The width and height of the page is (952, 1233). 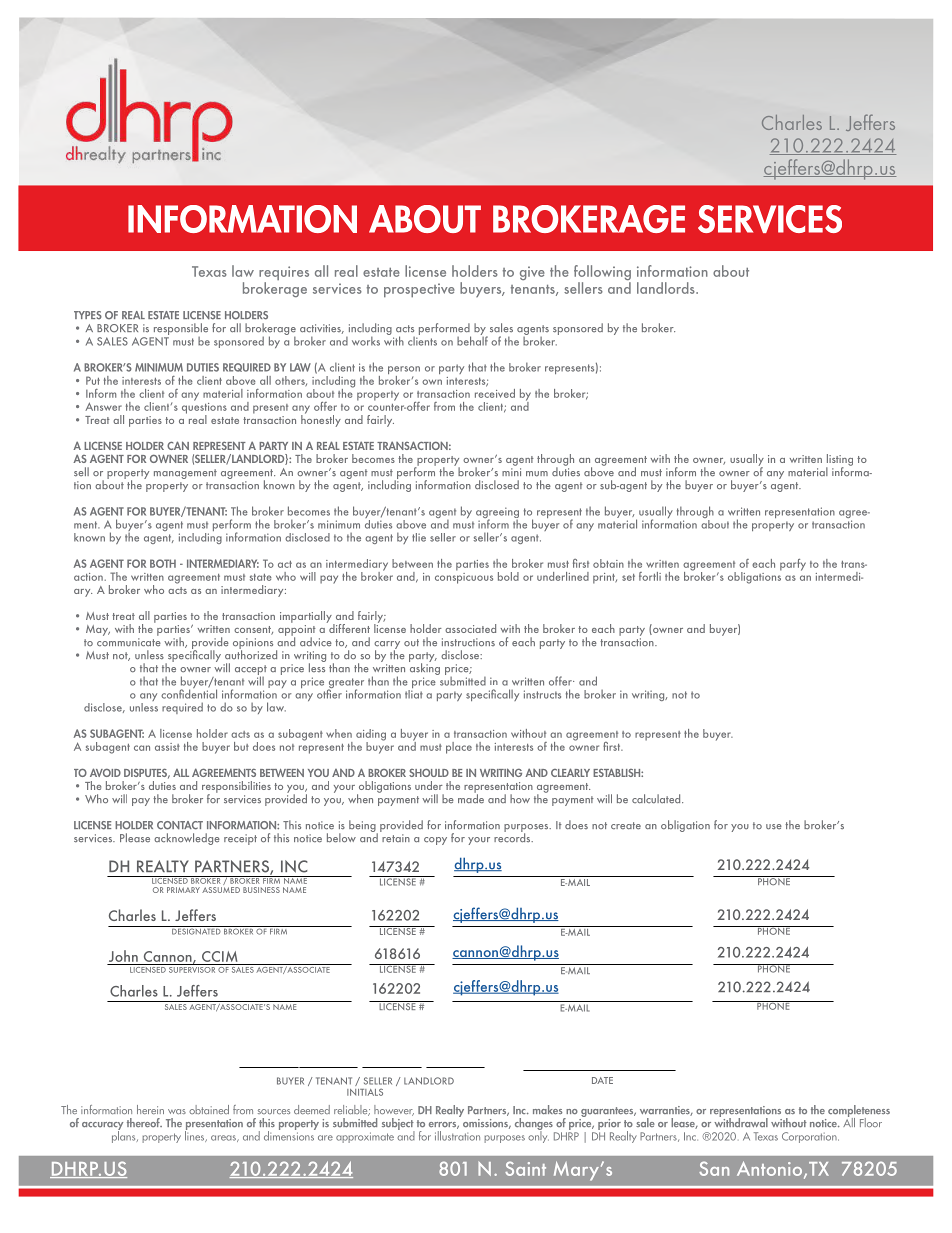 What do you see at coordinates (602, 274) in the page?
I see `following` at bounding box center [602, 274].
